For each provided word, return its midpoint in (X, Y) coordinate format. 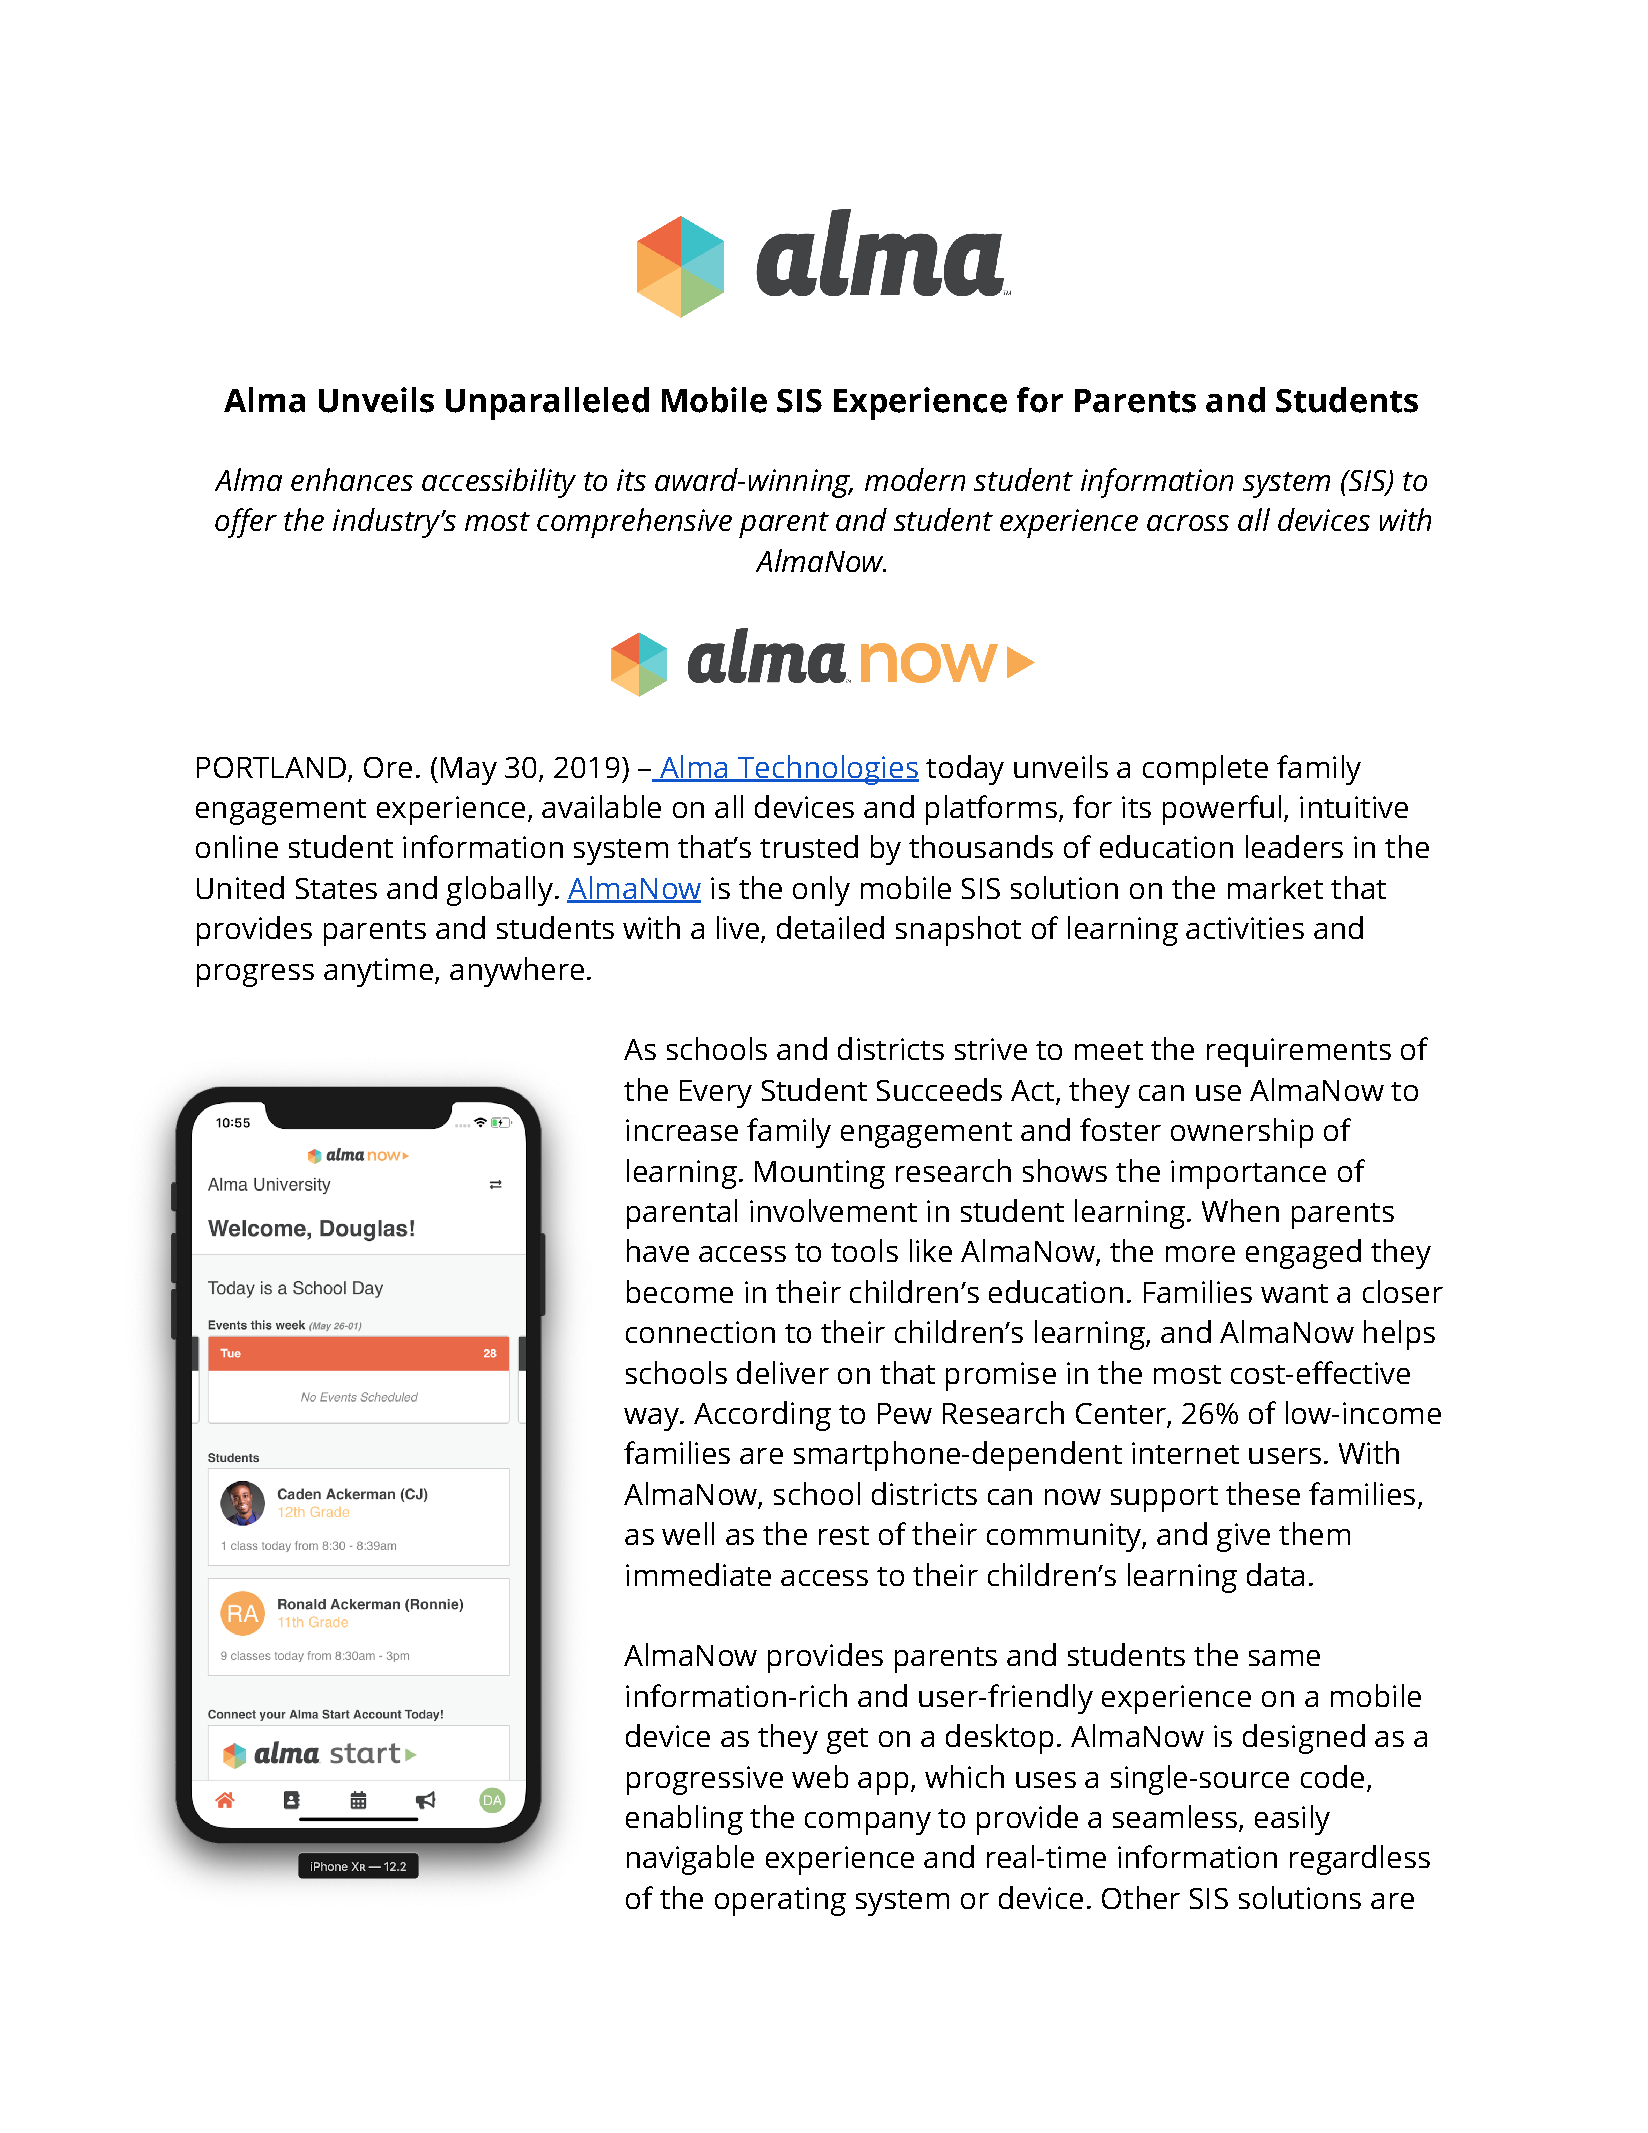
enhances (352, 479)
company (868, 1823)
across (1188, 523)
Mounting (820, 1174)
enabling (684, 1820)
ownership (1242, 1133)
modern (915, 479)
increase (682, 1130)
